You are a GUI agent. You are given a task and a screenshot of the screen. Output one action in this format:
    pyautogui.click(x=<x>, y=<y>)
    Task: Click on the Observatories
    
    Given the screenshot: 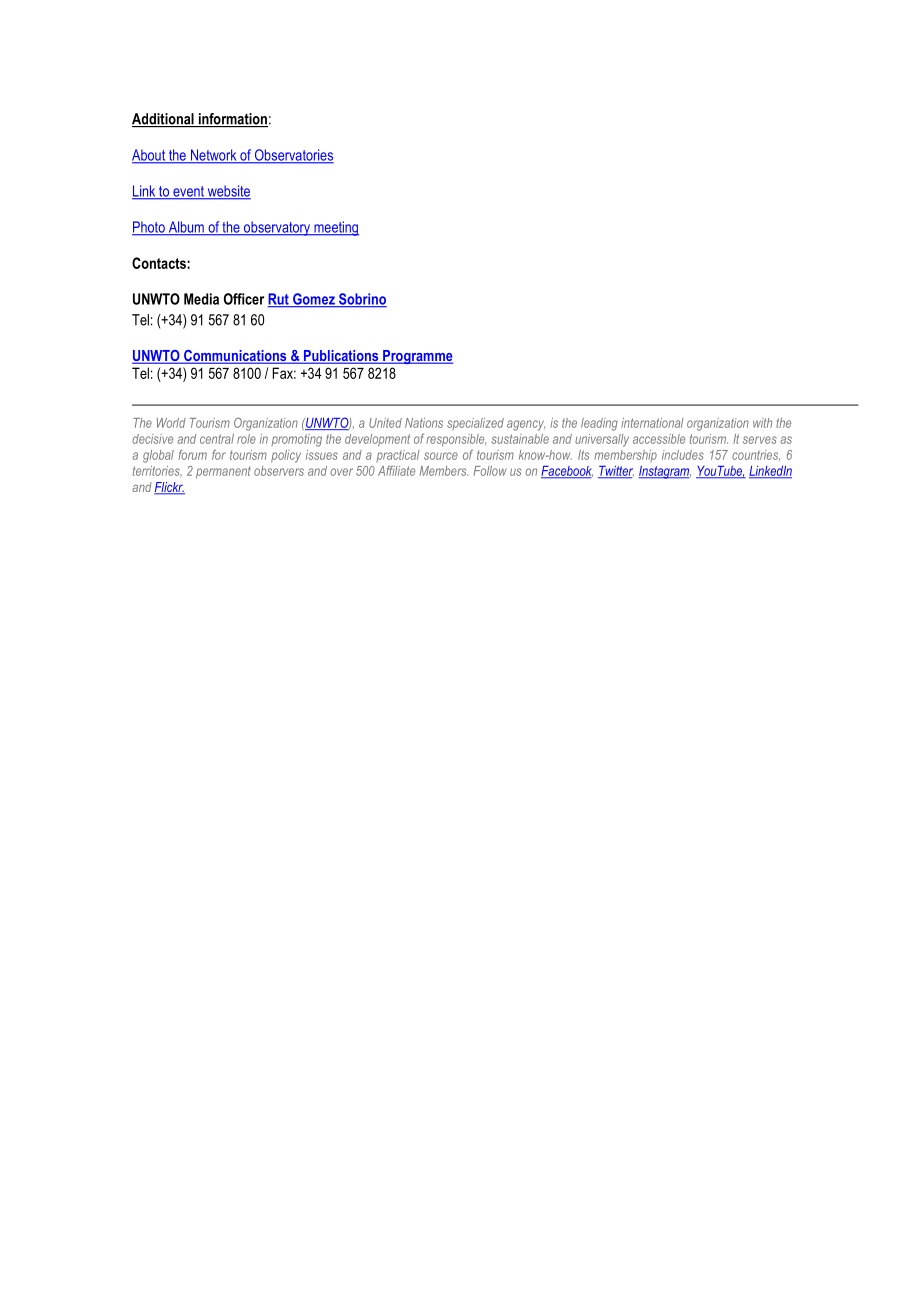 What is the action you would take?
    pyautogui.click(x=293, y=156)
